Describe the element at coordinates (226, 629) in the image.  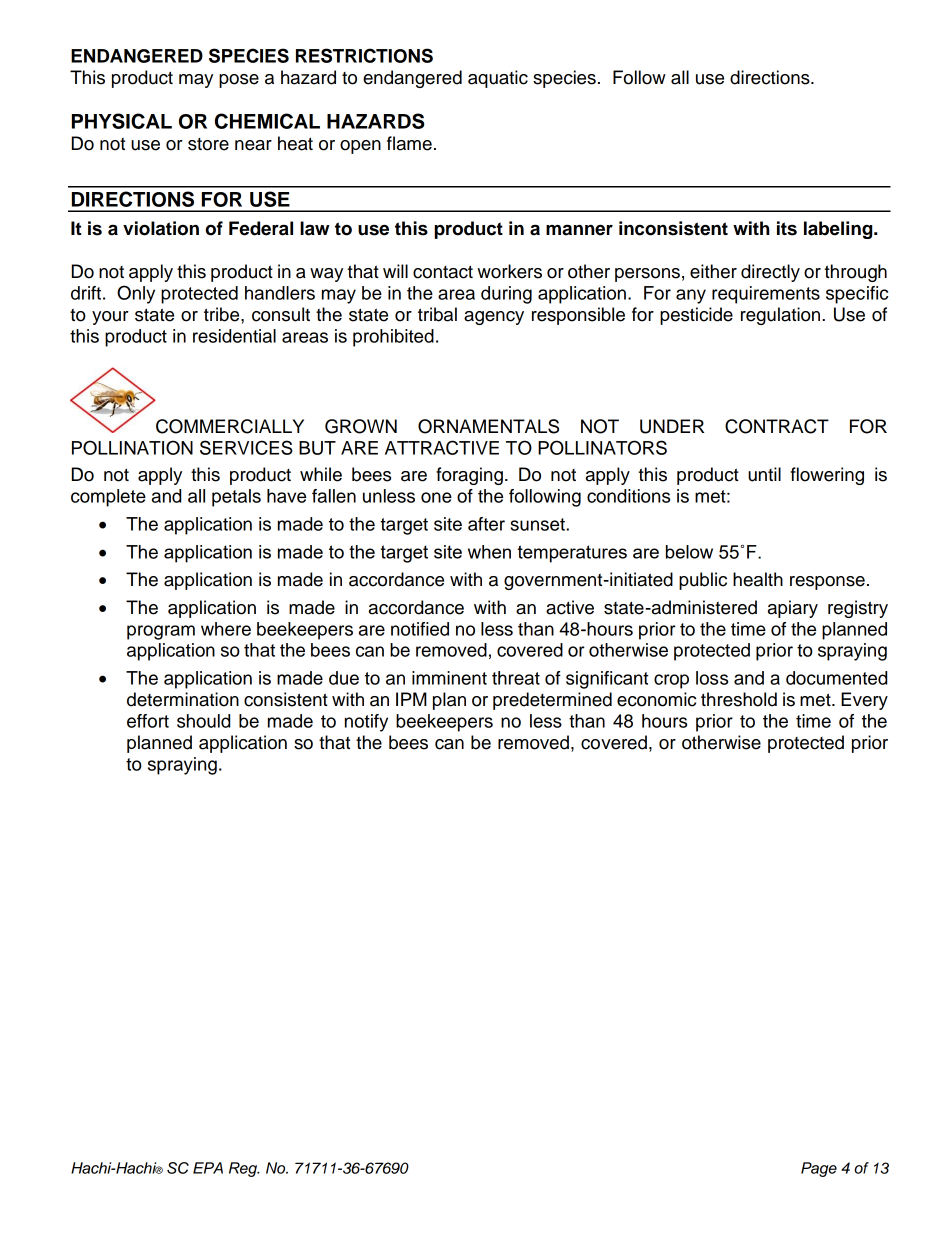
I see `where` at that location.
